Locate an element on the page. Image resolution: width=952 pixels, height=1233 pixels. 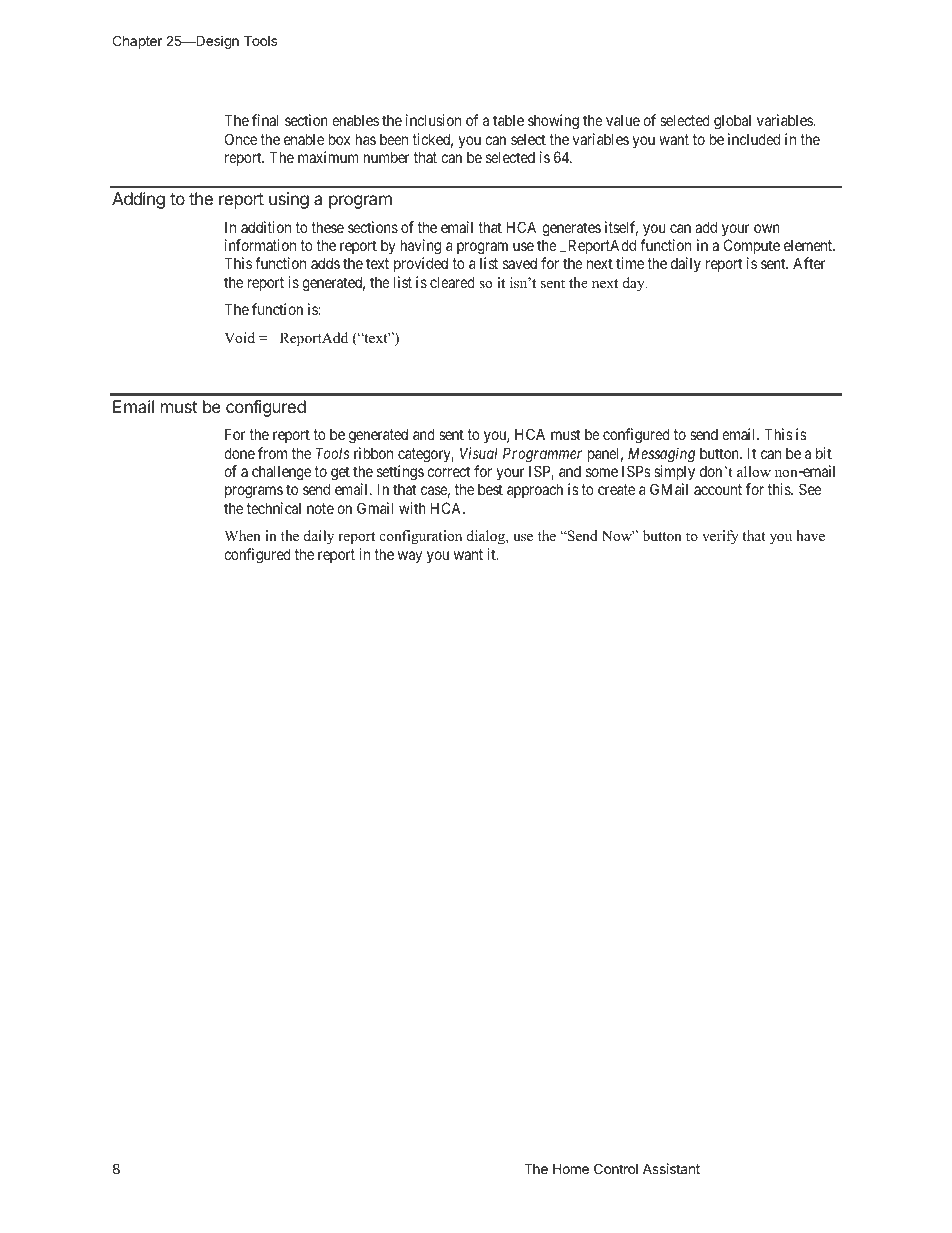
final is located at coordinates (265, 120).
